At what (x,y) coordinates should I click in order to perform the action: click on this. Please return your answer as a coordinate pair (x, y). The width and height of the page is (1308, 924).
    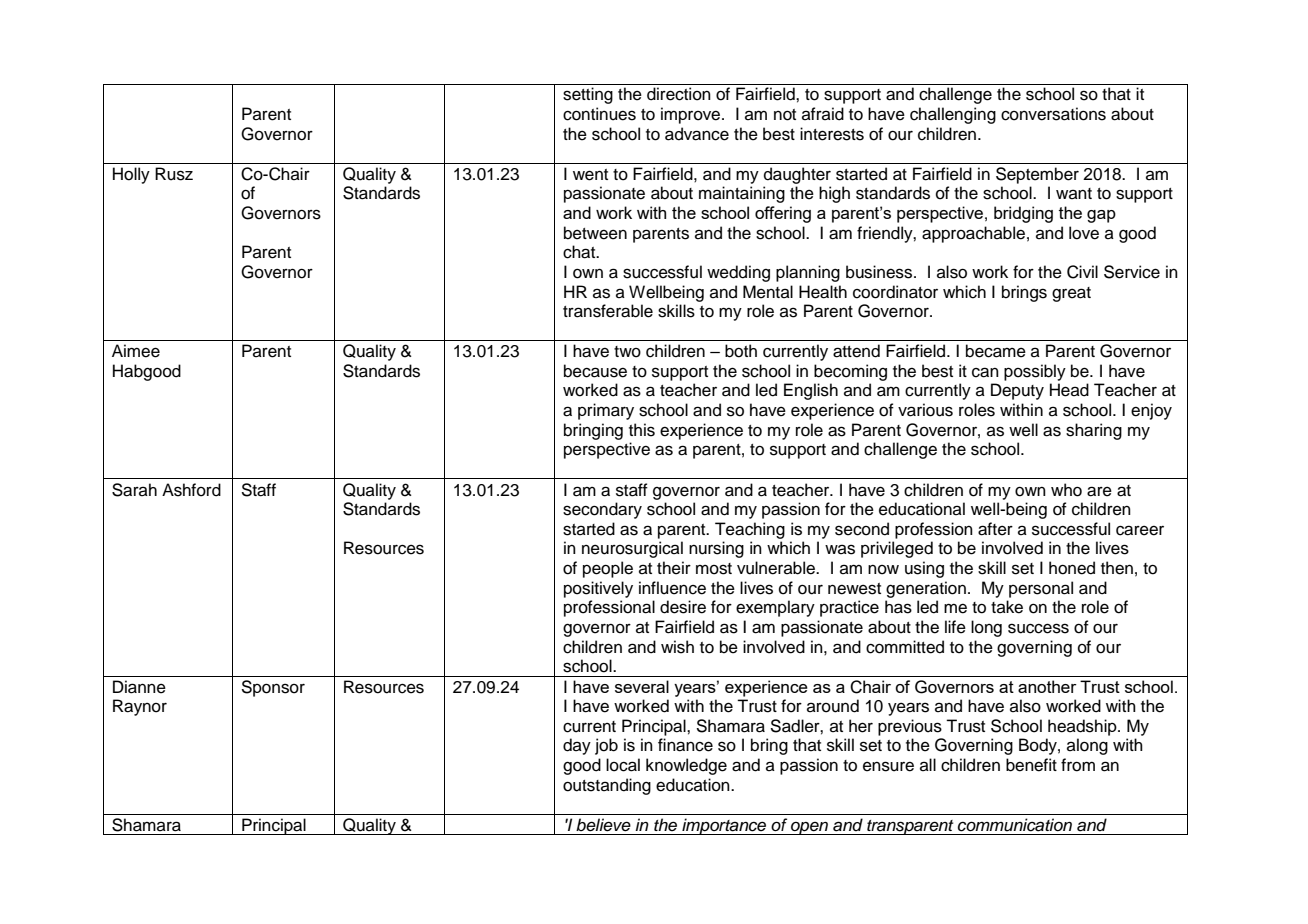
    Looking at the image, I should click on (642, 430).
